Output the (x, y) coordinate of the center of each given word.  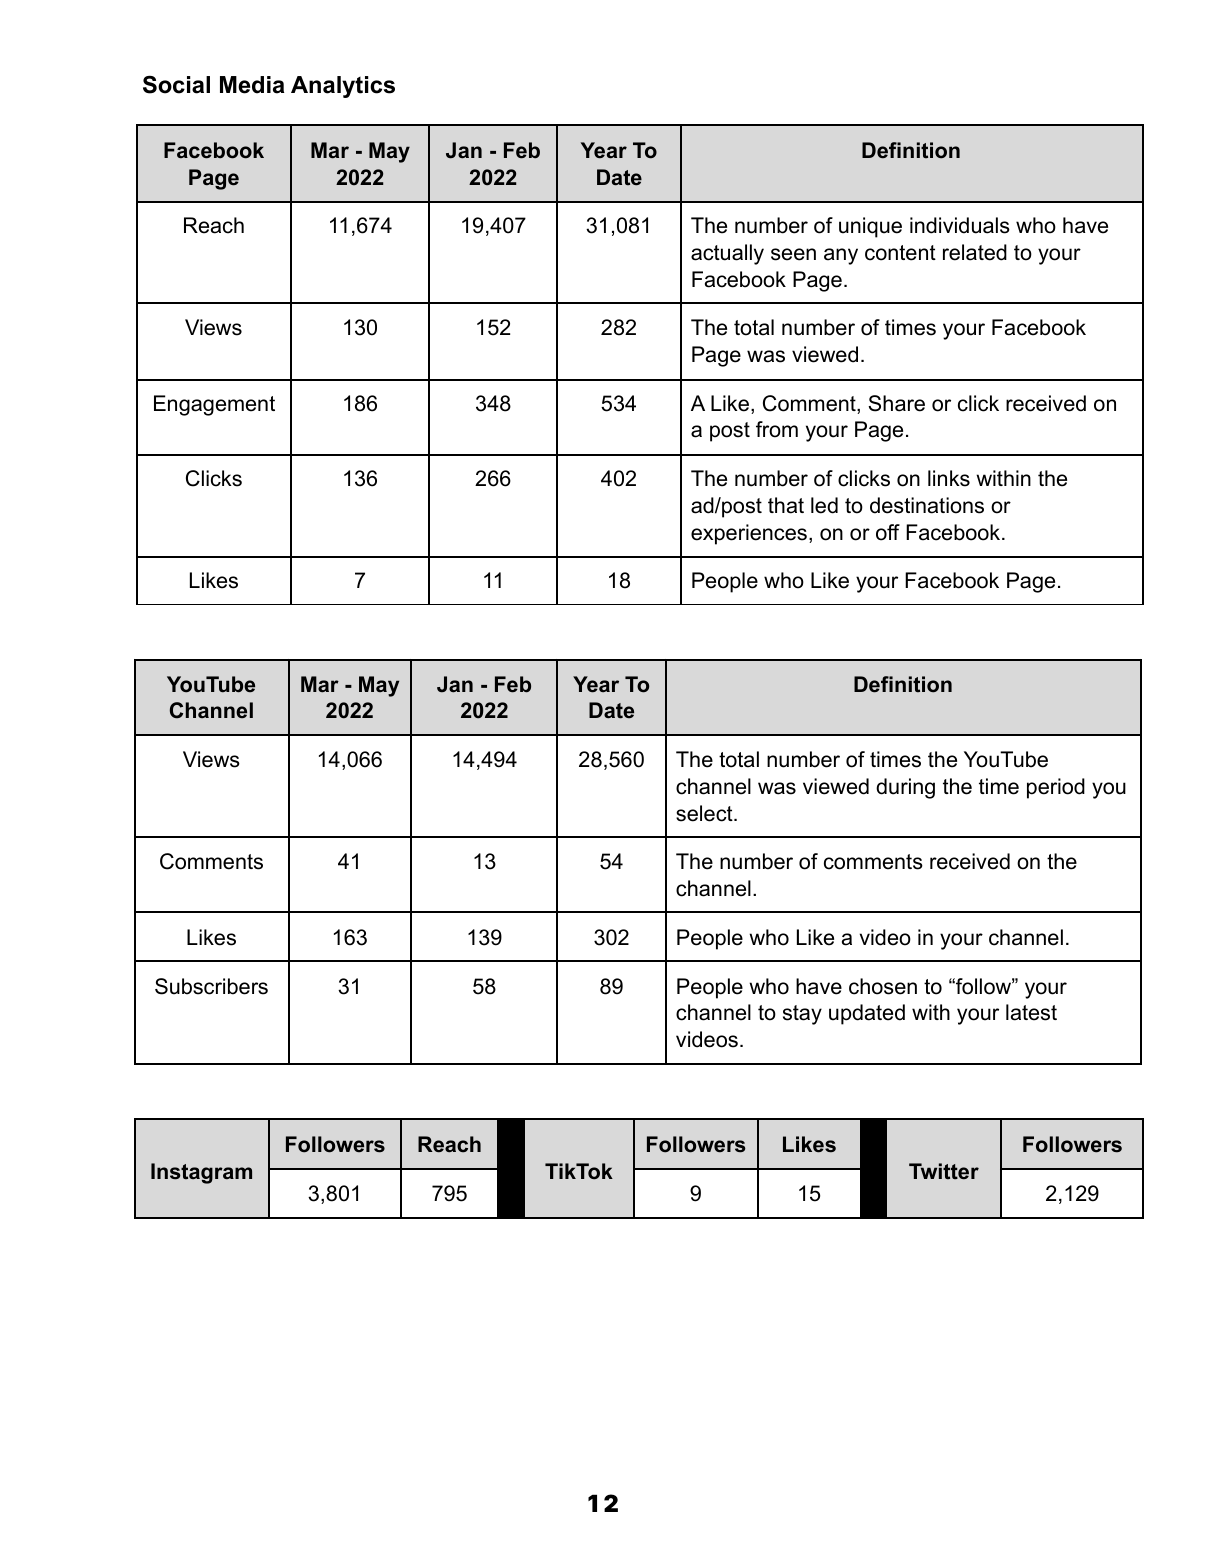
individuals (960, 225)
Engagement (214, 405)
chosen (883, 986)
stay (802, 1015)
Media (252, 85)
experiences (749, 534)
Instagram (201, 1173)
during (905, 788)
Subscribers (211, 986)
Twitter (944, 1171)
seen (793, 254)
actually (727, 254)
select (705, 813)
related (975, 252)
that (786, 505)
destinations (927, 505)
